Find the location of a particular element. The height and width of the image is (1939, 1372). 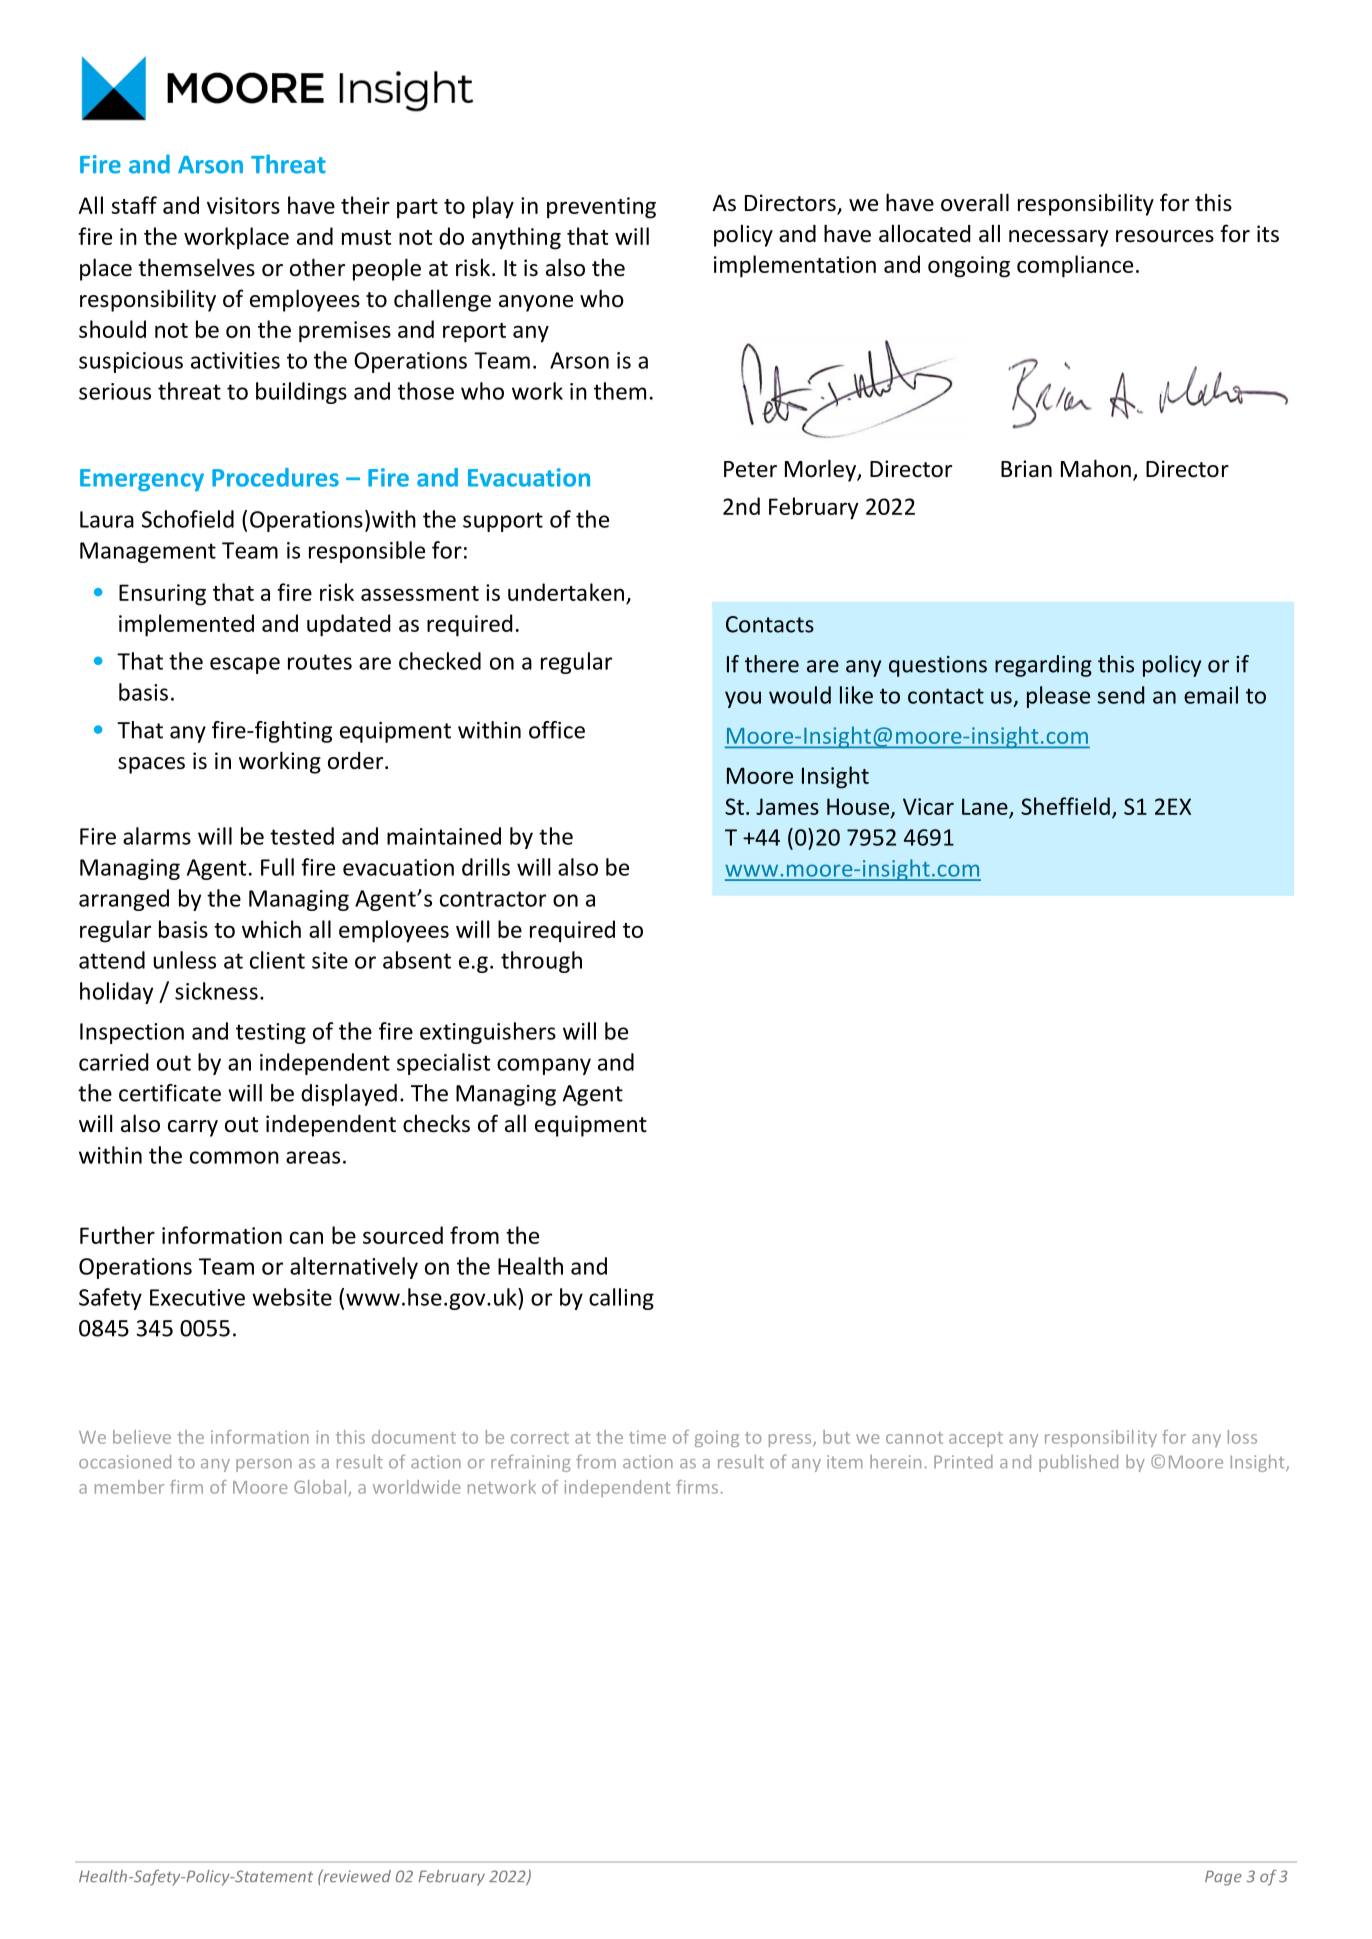

Global is located at coordinates (321, 1488).
